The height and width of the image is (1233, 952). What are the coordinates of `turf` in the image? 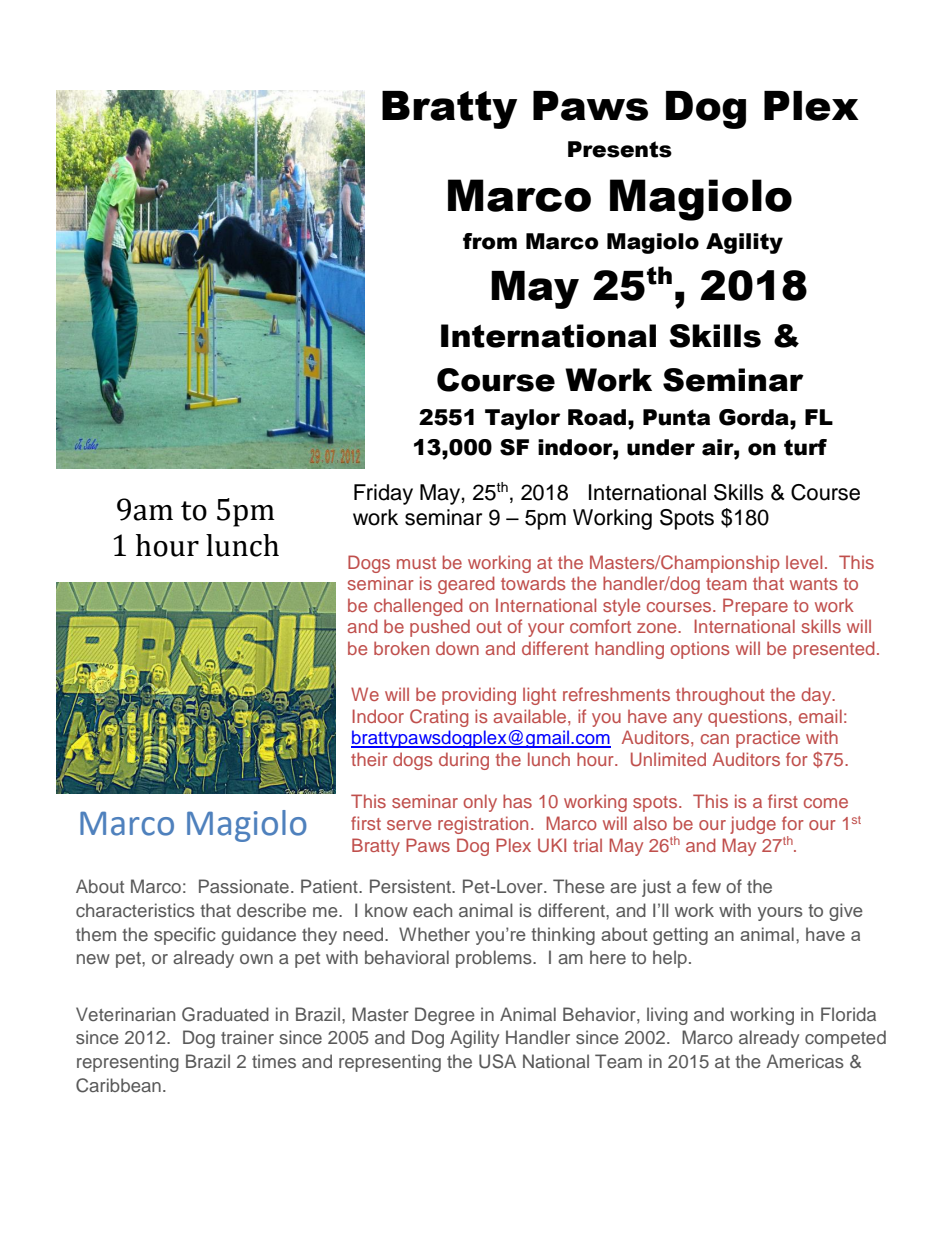 It's located at (805, 447).
